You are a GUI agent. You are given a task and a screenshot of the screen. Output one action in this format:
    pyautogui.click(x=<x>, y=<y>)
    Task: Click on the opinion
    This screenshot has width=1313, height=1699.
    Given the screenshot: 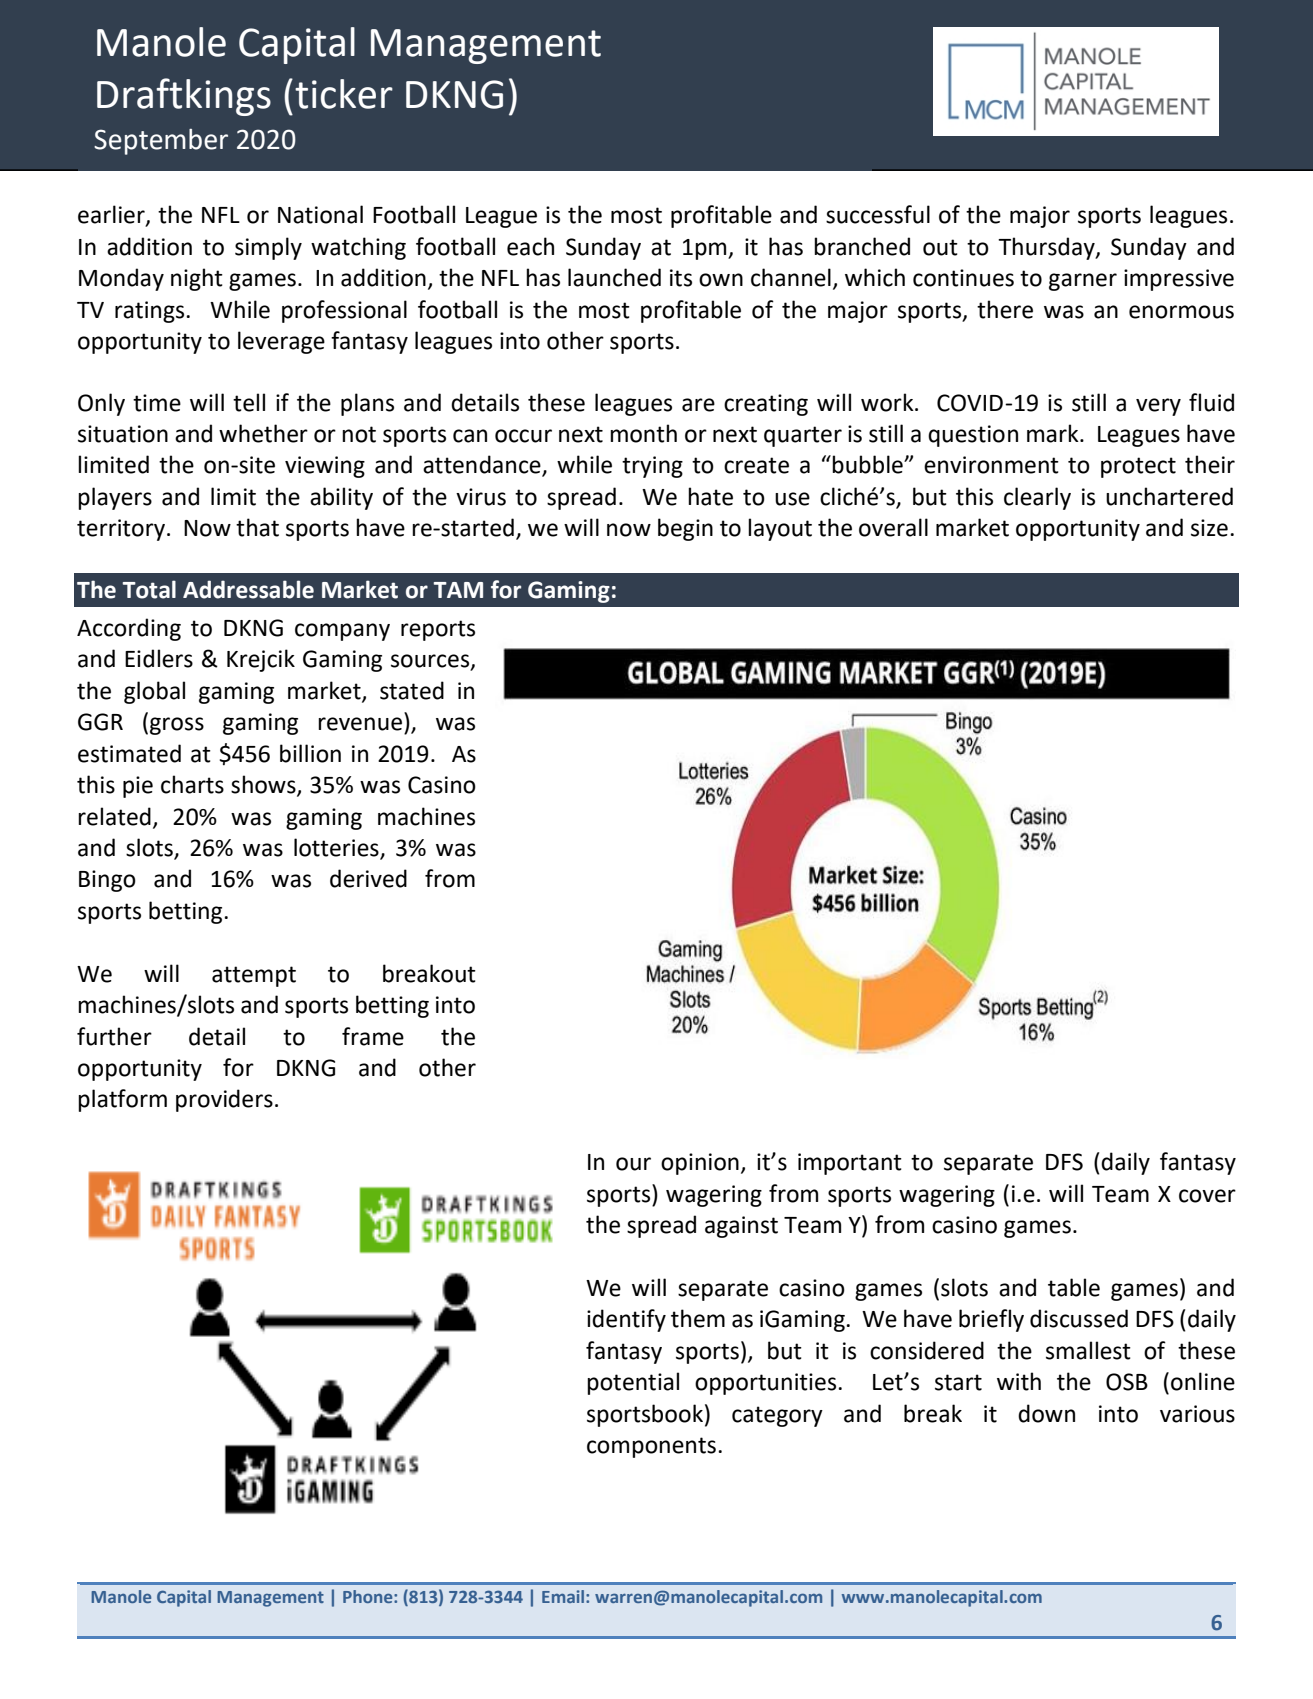 What is the action you would take?
    pyautogui.click(x=700, y=1164)
